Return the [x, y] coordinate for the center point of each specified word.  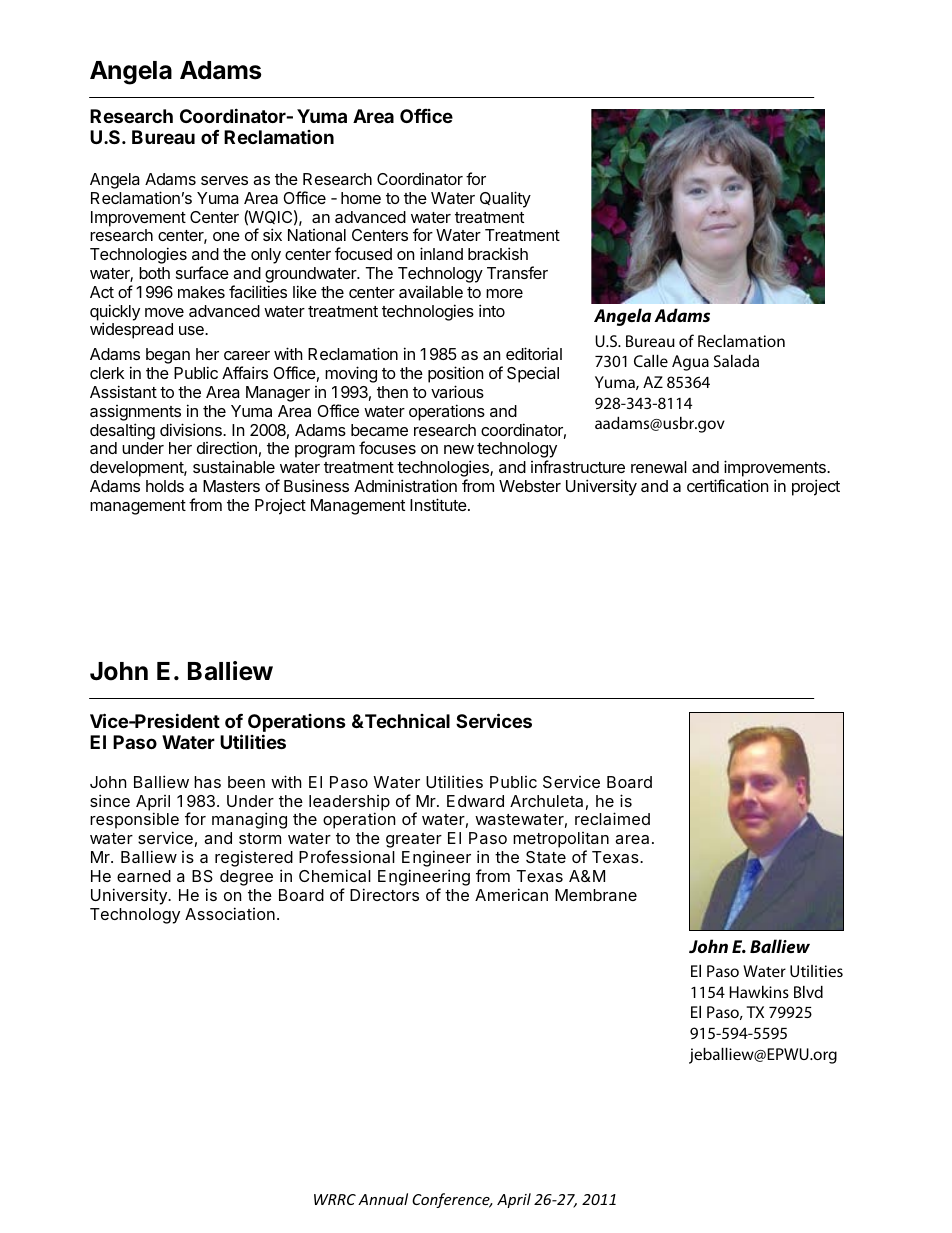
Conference [452, 1200]
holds [165, 486]
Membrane [596, 895]
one [226, 236]
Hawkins [759, 992]
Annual [383, 1199]
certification [727, 485]
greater [414, 842]
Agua [690, 363]
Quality [505, 199]
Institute [439, 504]
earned [144, 876]
